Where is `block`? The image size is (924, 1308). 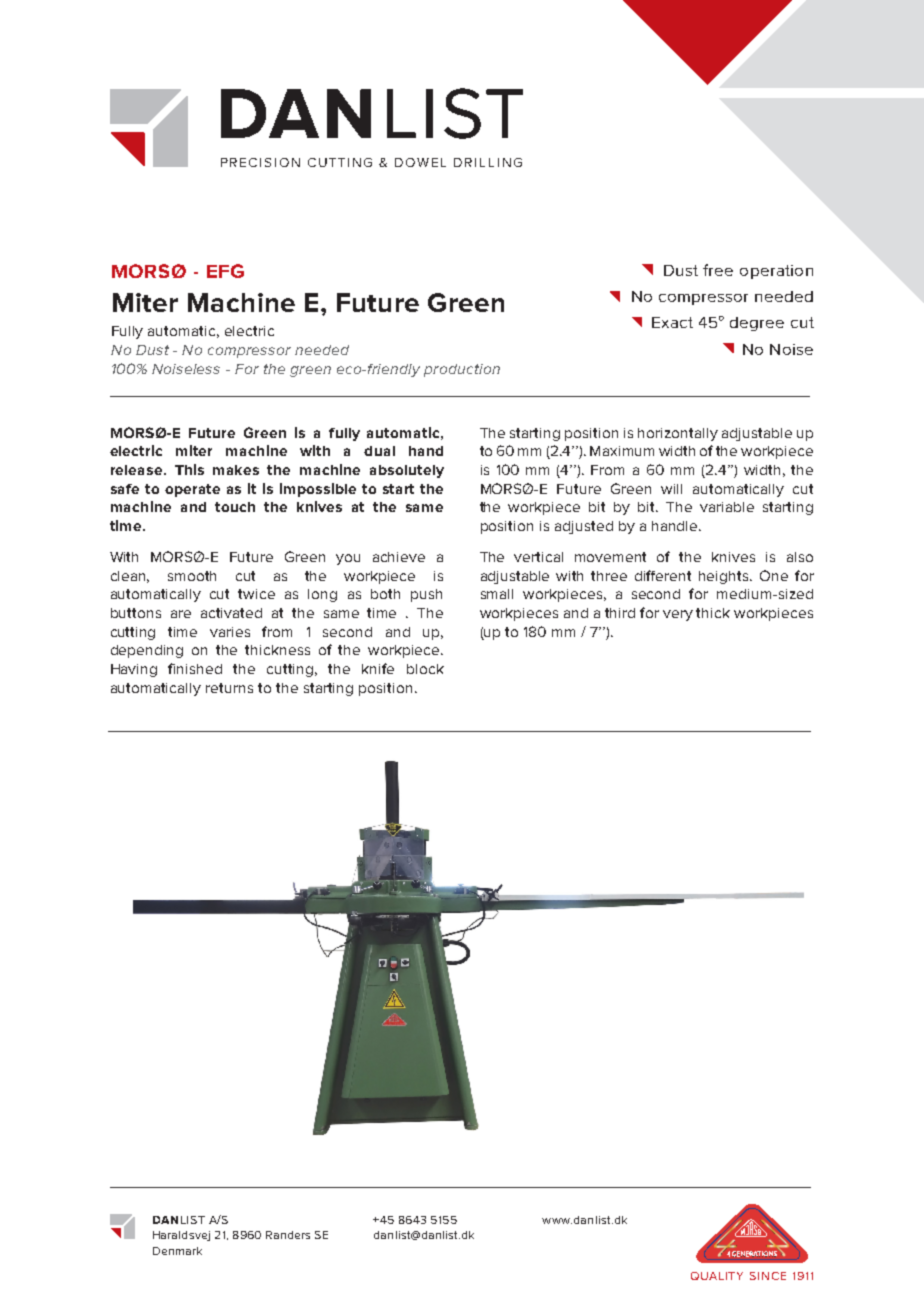
block is located at coordinates (425, 669).
